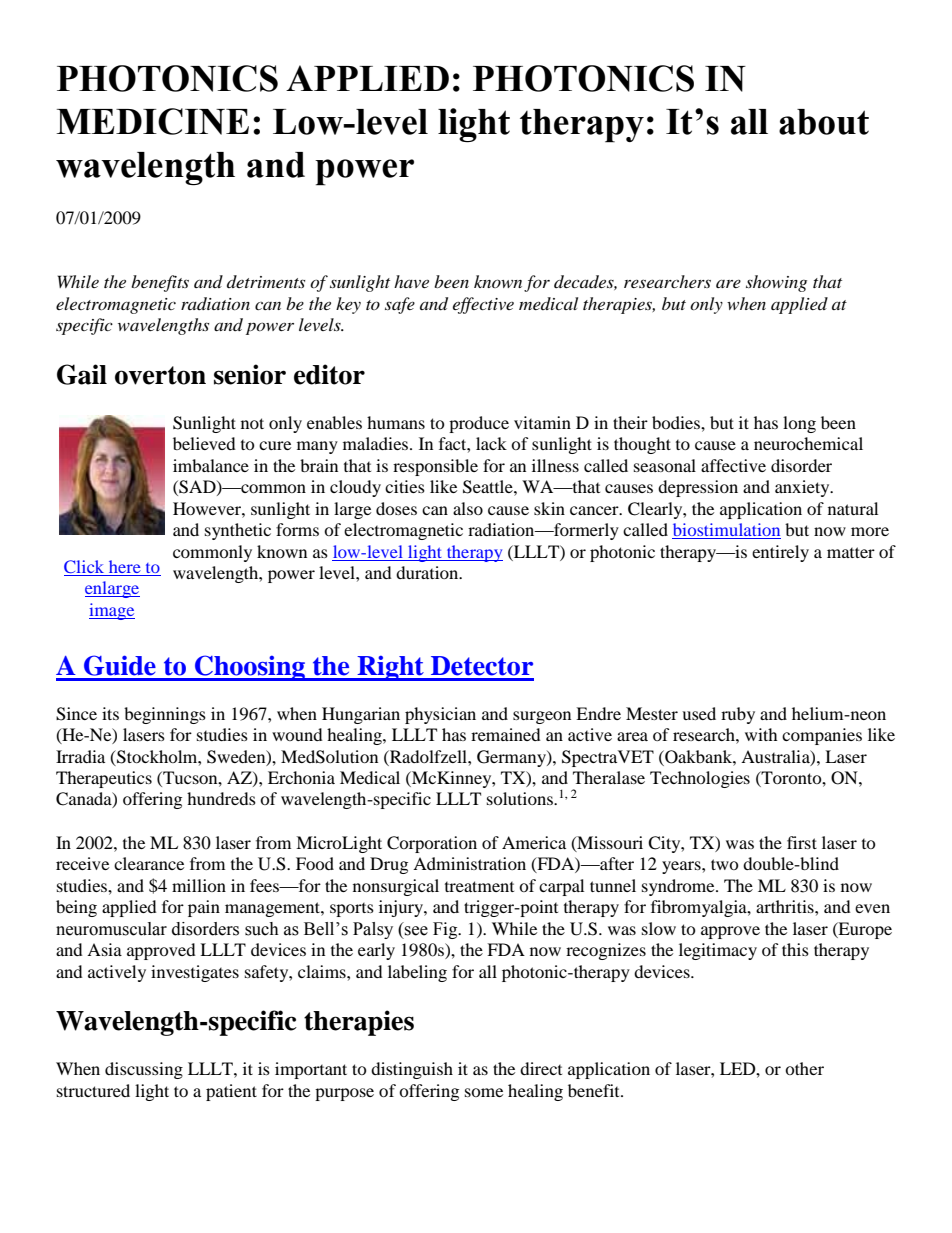  What do you see at coordinates (204, 443) in the screenshot?
I see `believed` at bounding box center [204, 443].
